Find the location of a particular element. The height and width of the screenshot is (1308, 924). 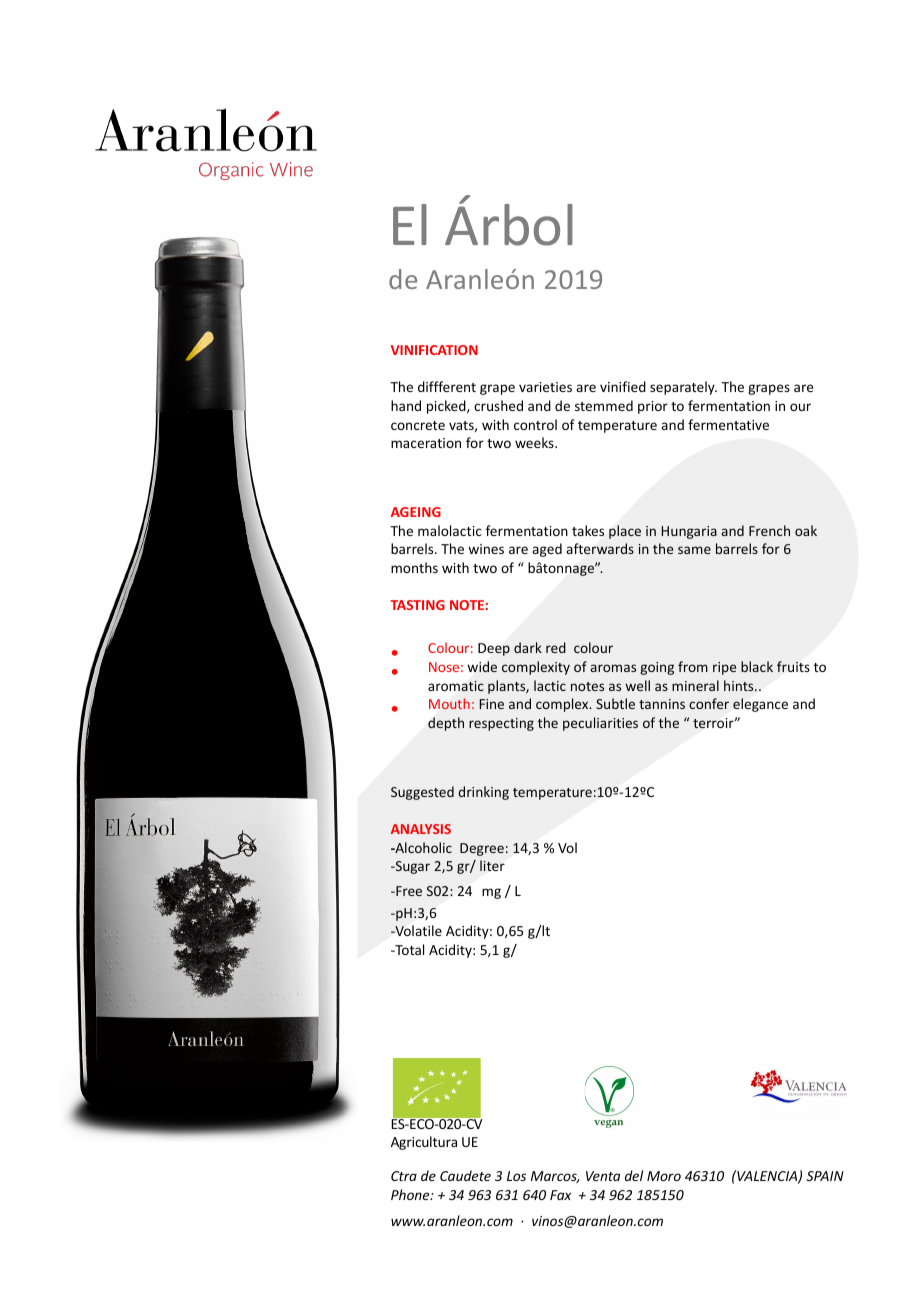

picked is located at coordinates (447, 407).
